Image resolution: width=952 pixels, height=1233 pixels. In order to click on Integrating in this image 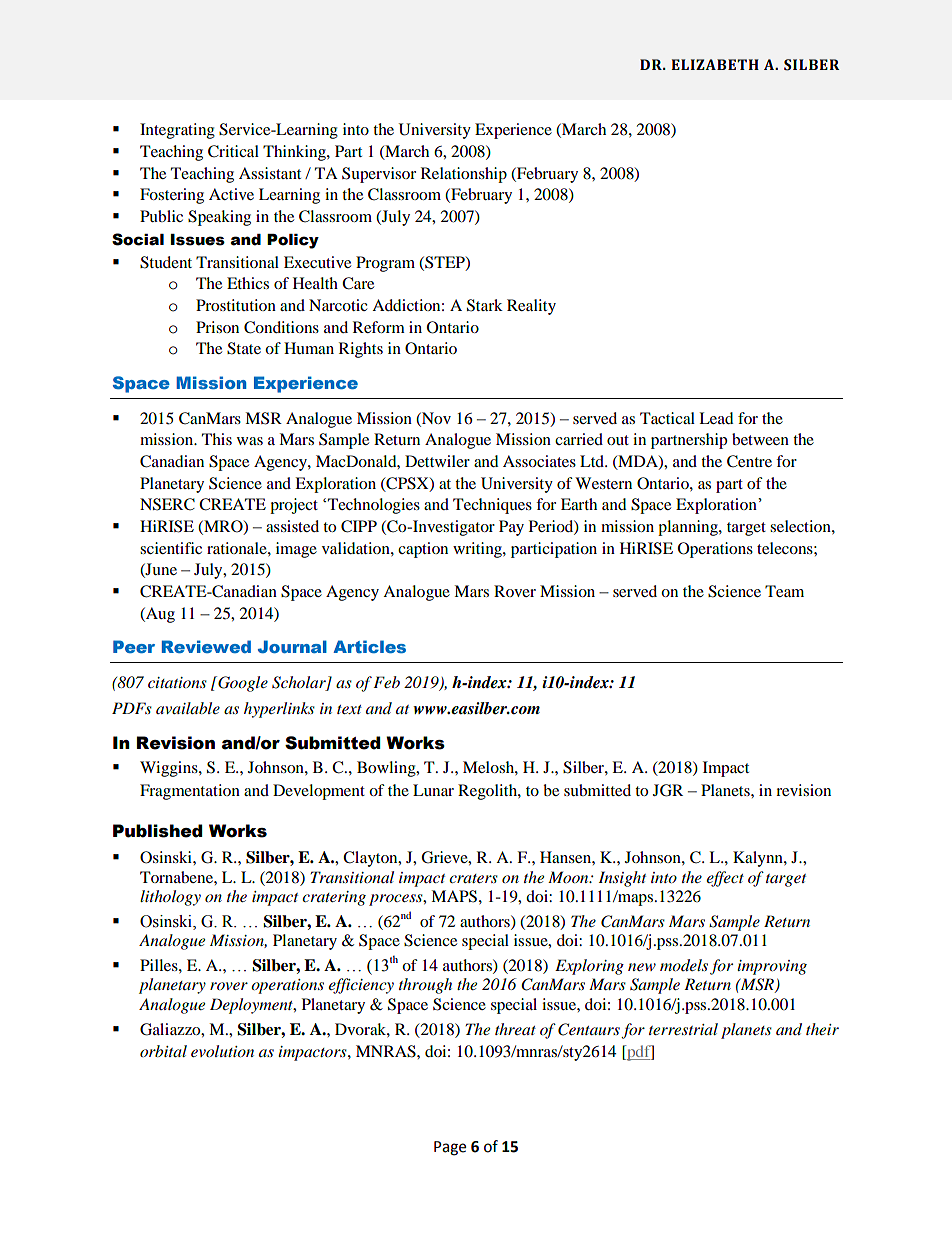, I will do `click(177, 131)`.
